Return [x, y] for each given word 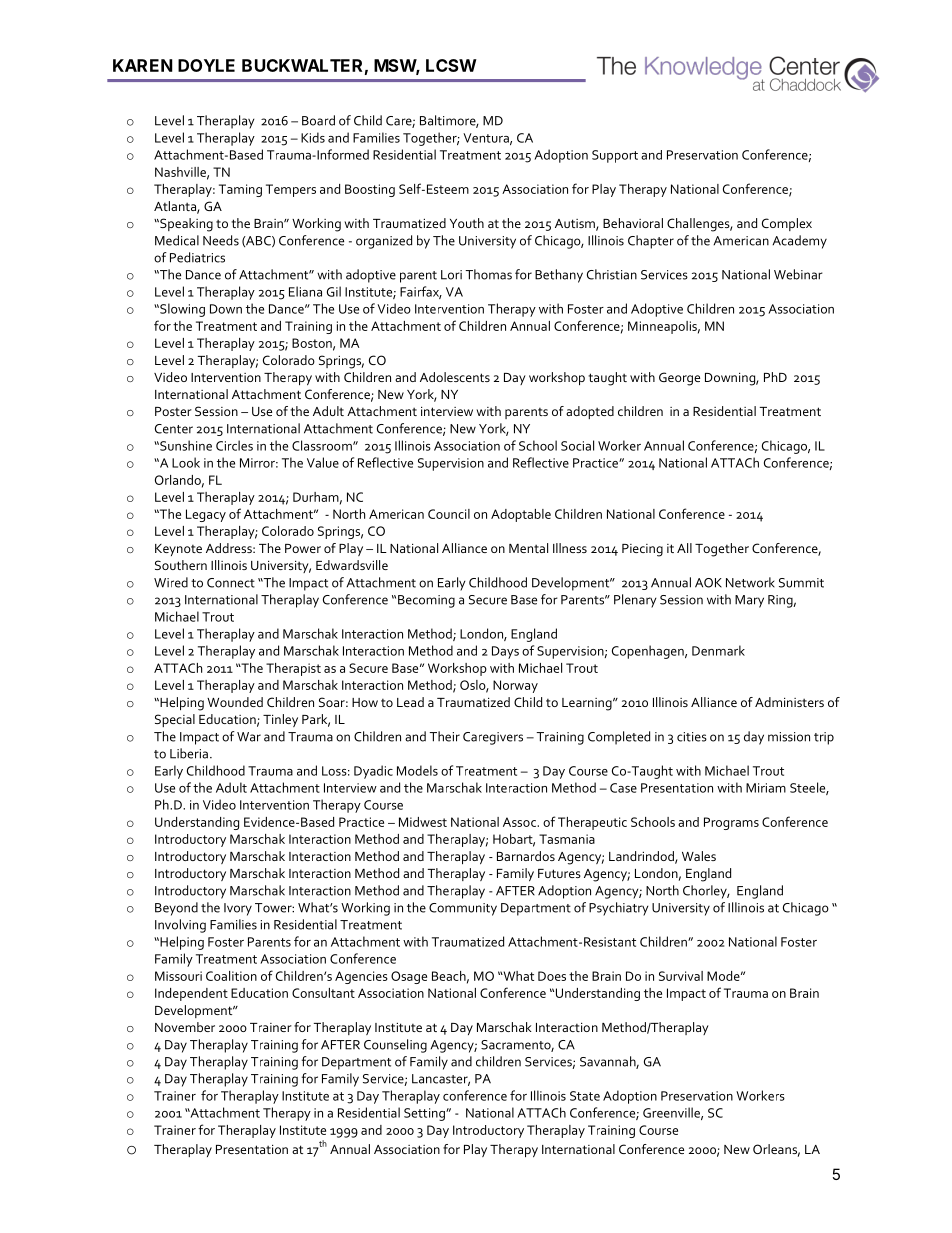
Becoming [426, 601]
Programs [731, 823]
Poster [173, 411]
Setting [425, 1114]
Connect [231, 583]
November [185, 1027]
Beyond [176, 909]
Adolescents [455, 377]
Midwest [423, 822]
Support [615, 156]
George [679, 379]
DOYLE [206, 65]
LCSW [451, 65]
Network [750, 582]
